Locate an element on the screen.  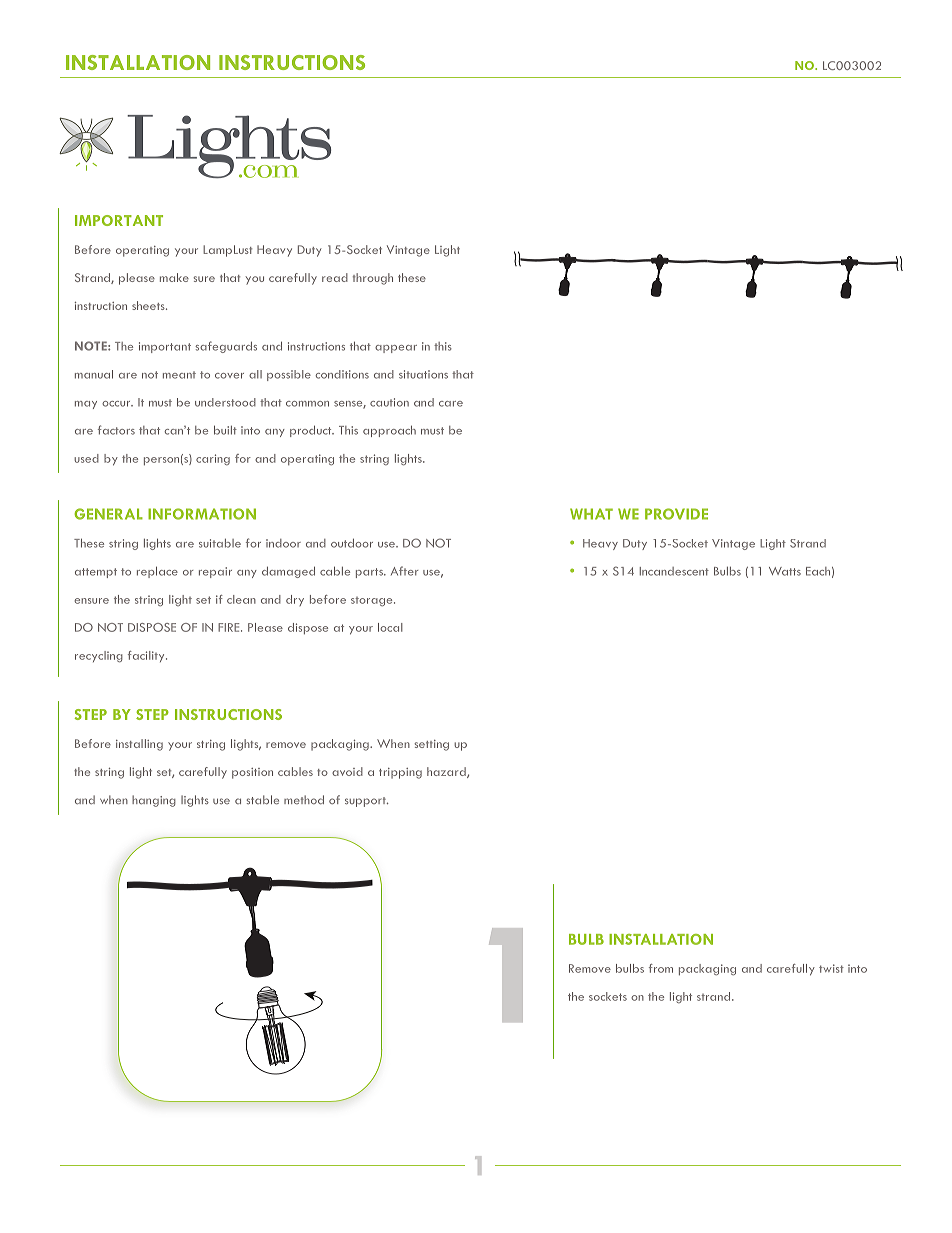
setting is located at coordinates (432, 745).
